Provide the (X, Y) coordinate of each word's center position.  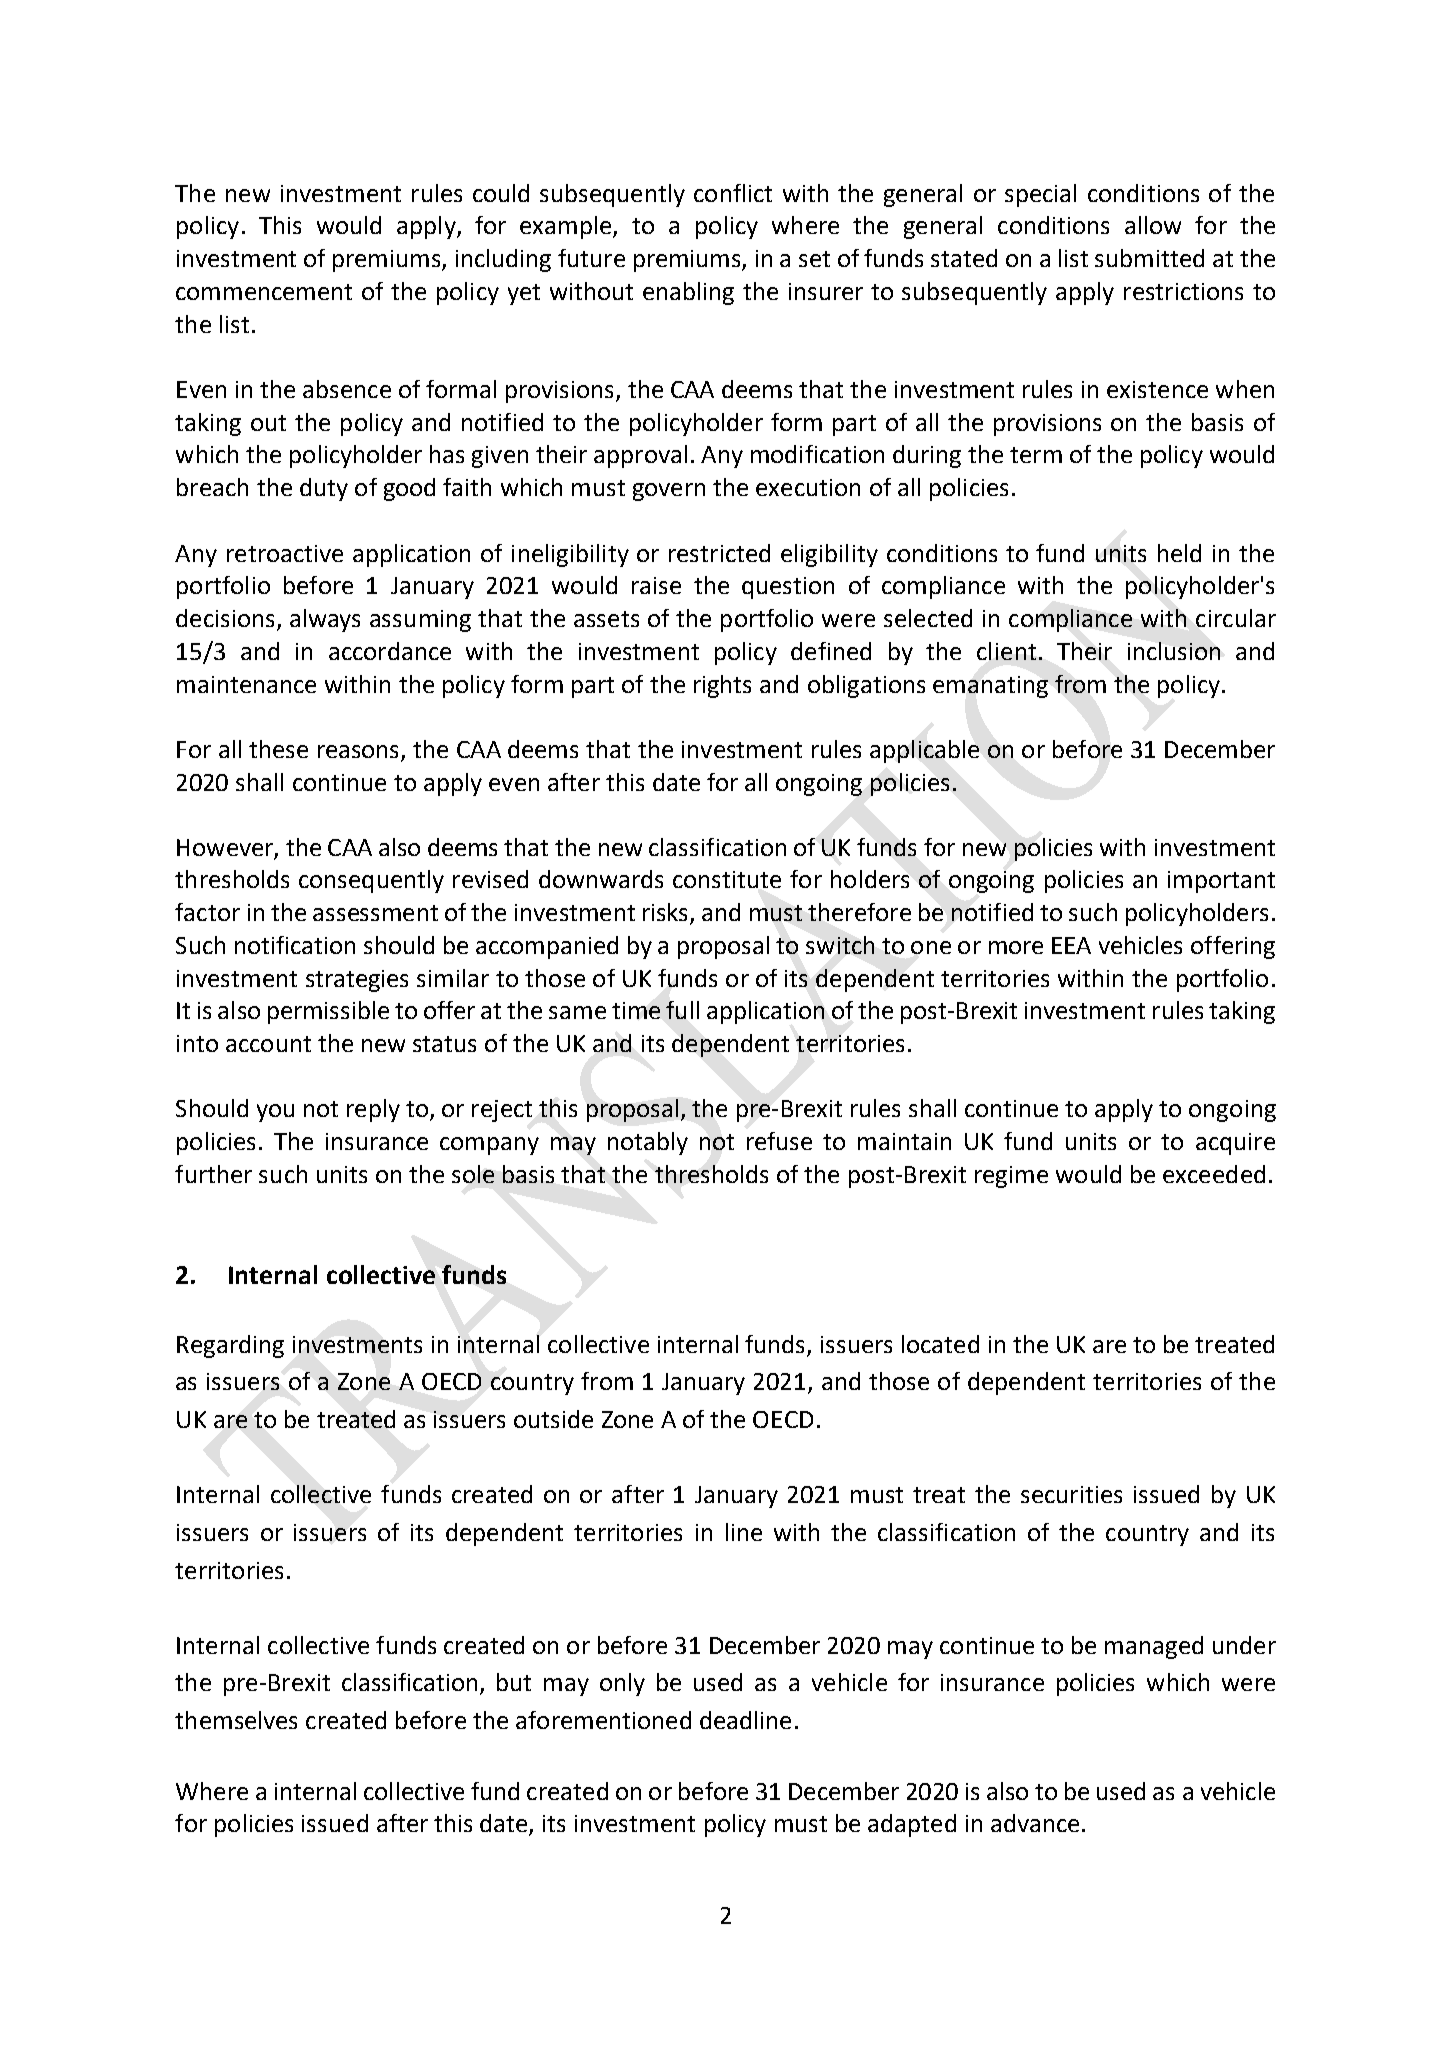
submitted (1149, 258)
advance (1035, 1823)
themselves (236, 1720)
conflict (733, 193)
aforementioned (603, 1720)
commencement (264, 292)
